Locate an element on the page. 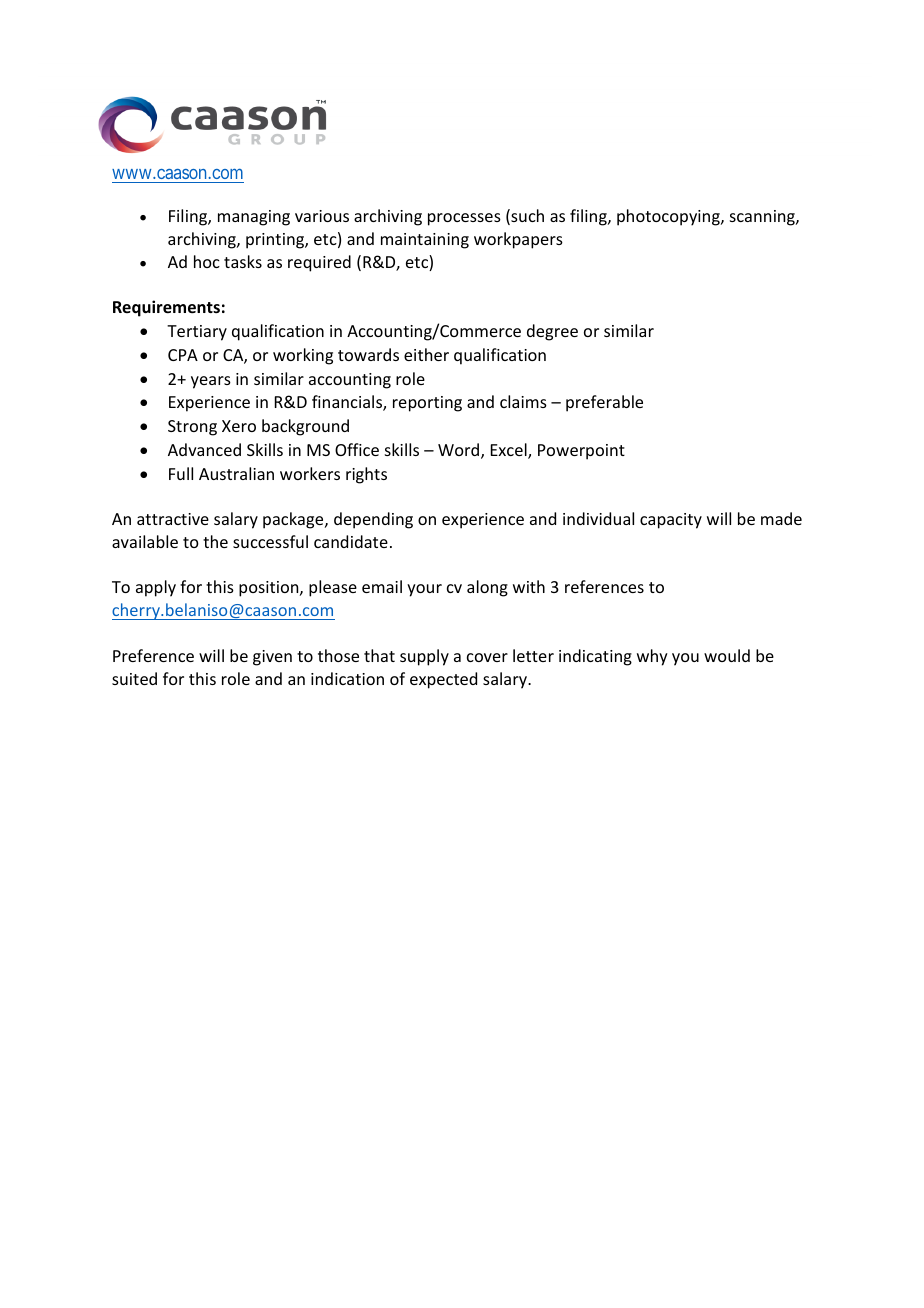 This page has width=924, height=1308. processes is located at coordinates (464, 219).
